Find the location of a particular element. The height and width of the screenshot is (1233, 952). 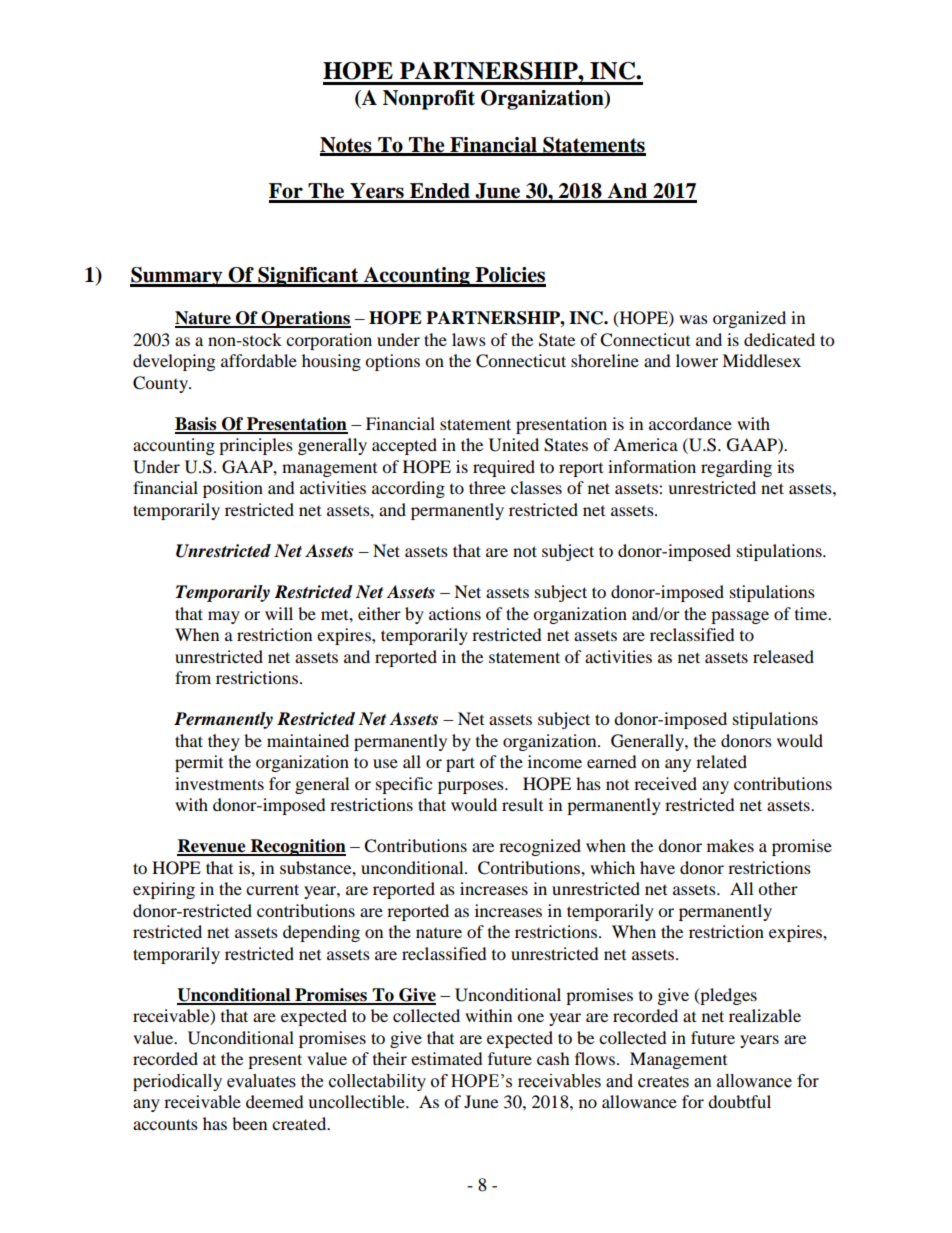

doubtful is located at coordinates (739, 1101).
